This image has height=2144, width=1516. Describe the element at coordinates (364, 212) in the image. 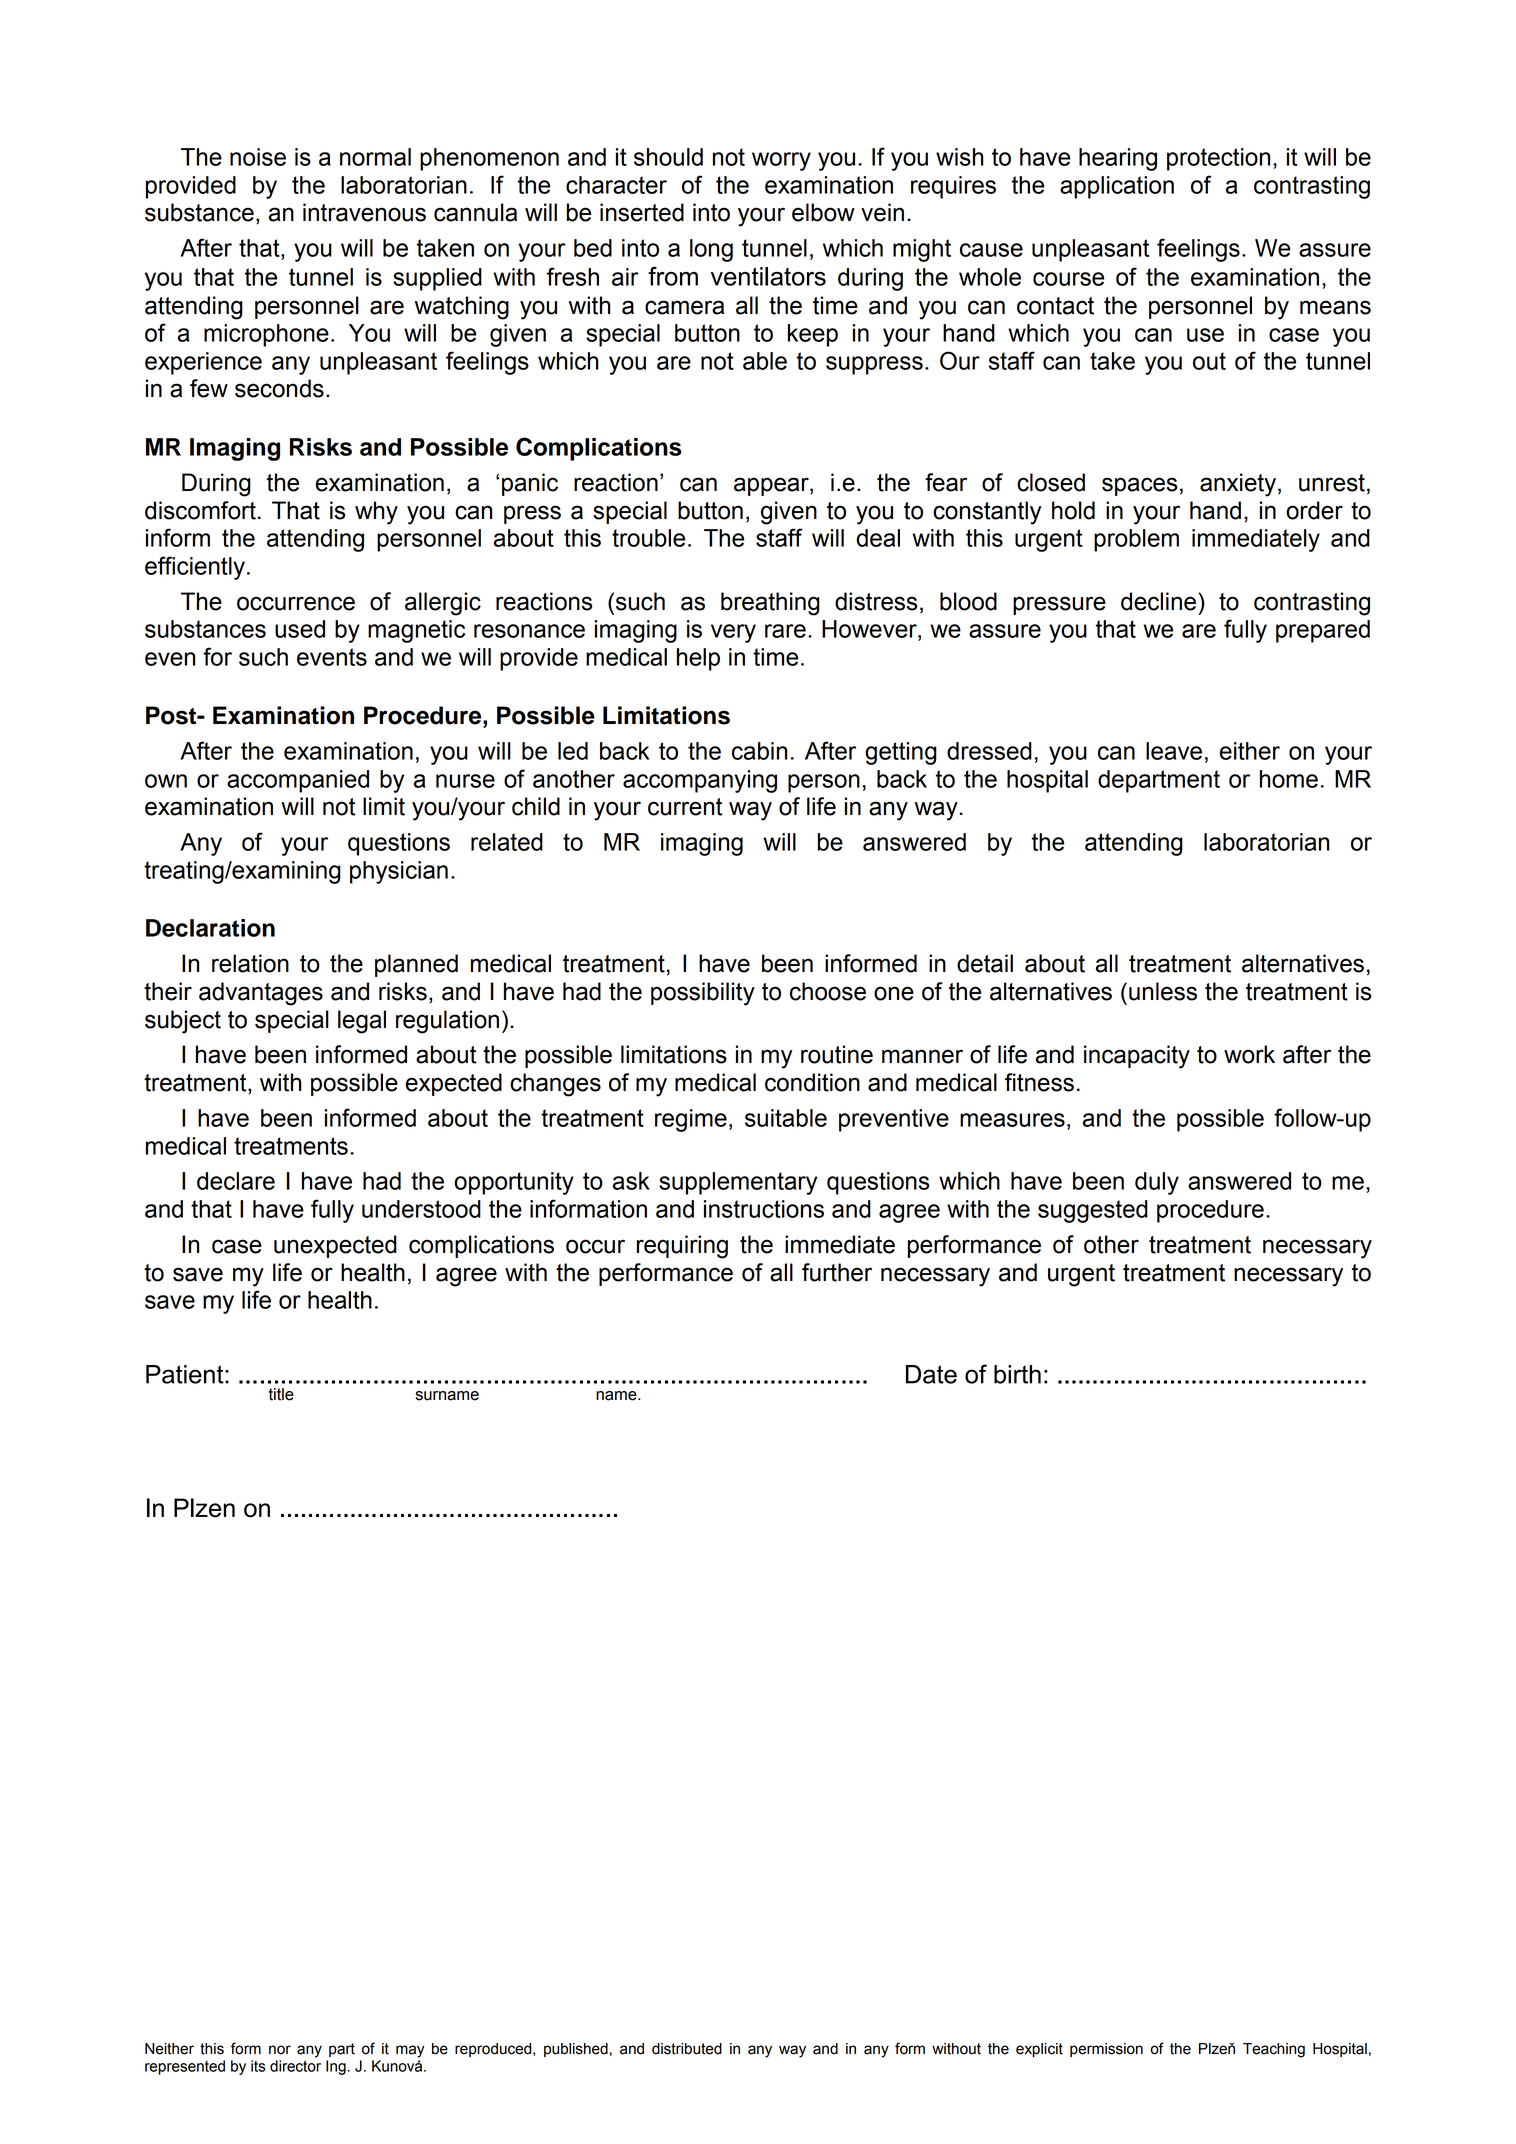

I see `intravenous` at that location.
